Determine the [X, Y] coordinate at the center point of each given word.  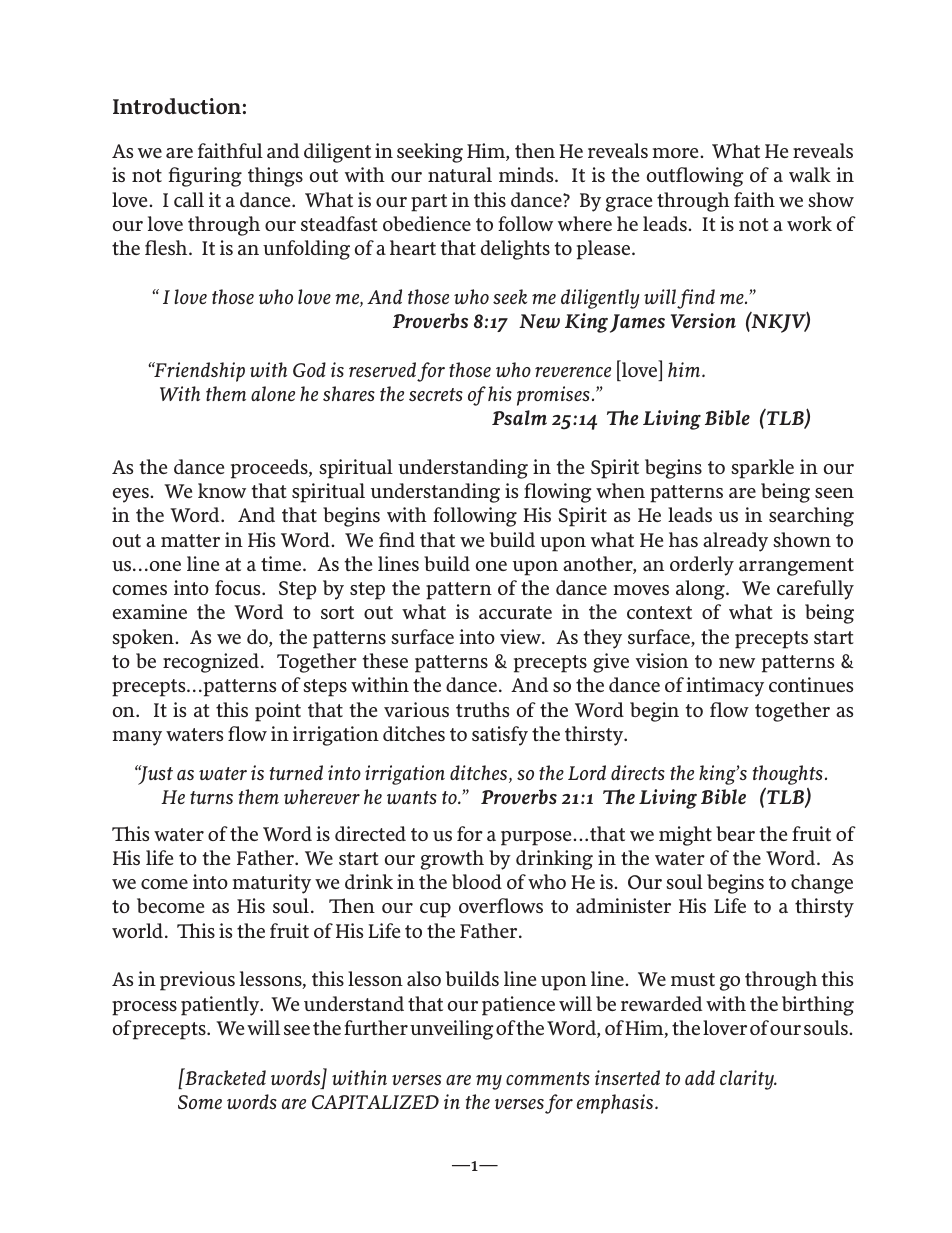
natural [460, 174]
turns [211, 797]
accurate [515, 612]
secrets [436, 394]
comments [548, 1078]
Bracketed [224, 1076]
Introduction [177, 106]
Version [703, 320]
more [677, 153]
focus [239, 587]
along [701, 590]
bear [735, 833]
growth [452, 860]
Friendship [198, 372]
